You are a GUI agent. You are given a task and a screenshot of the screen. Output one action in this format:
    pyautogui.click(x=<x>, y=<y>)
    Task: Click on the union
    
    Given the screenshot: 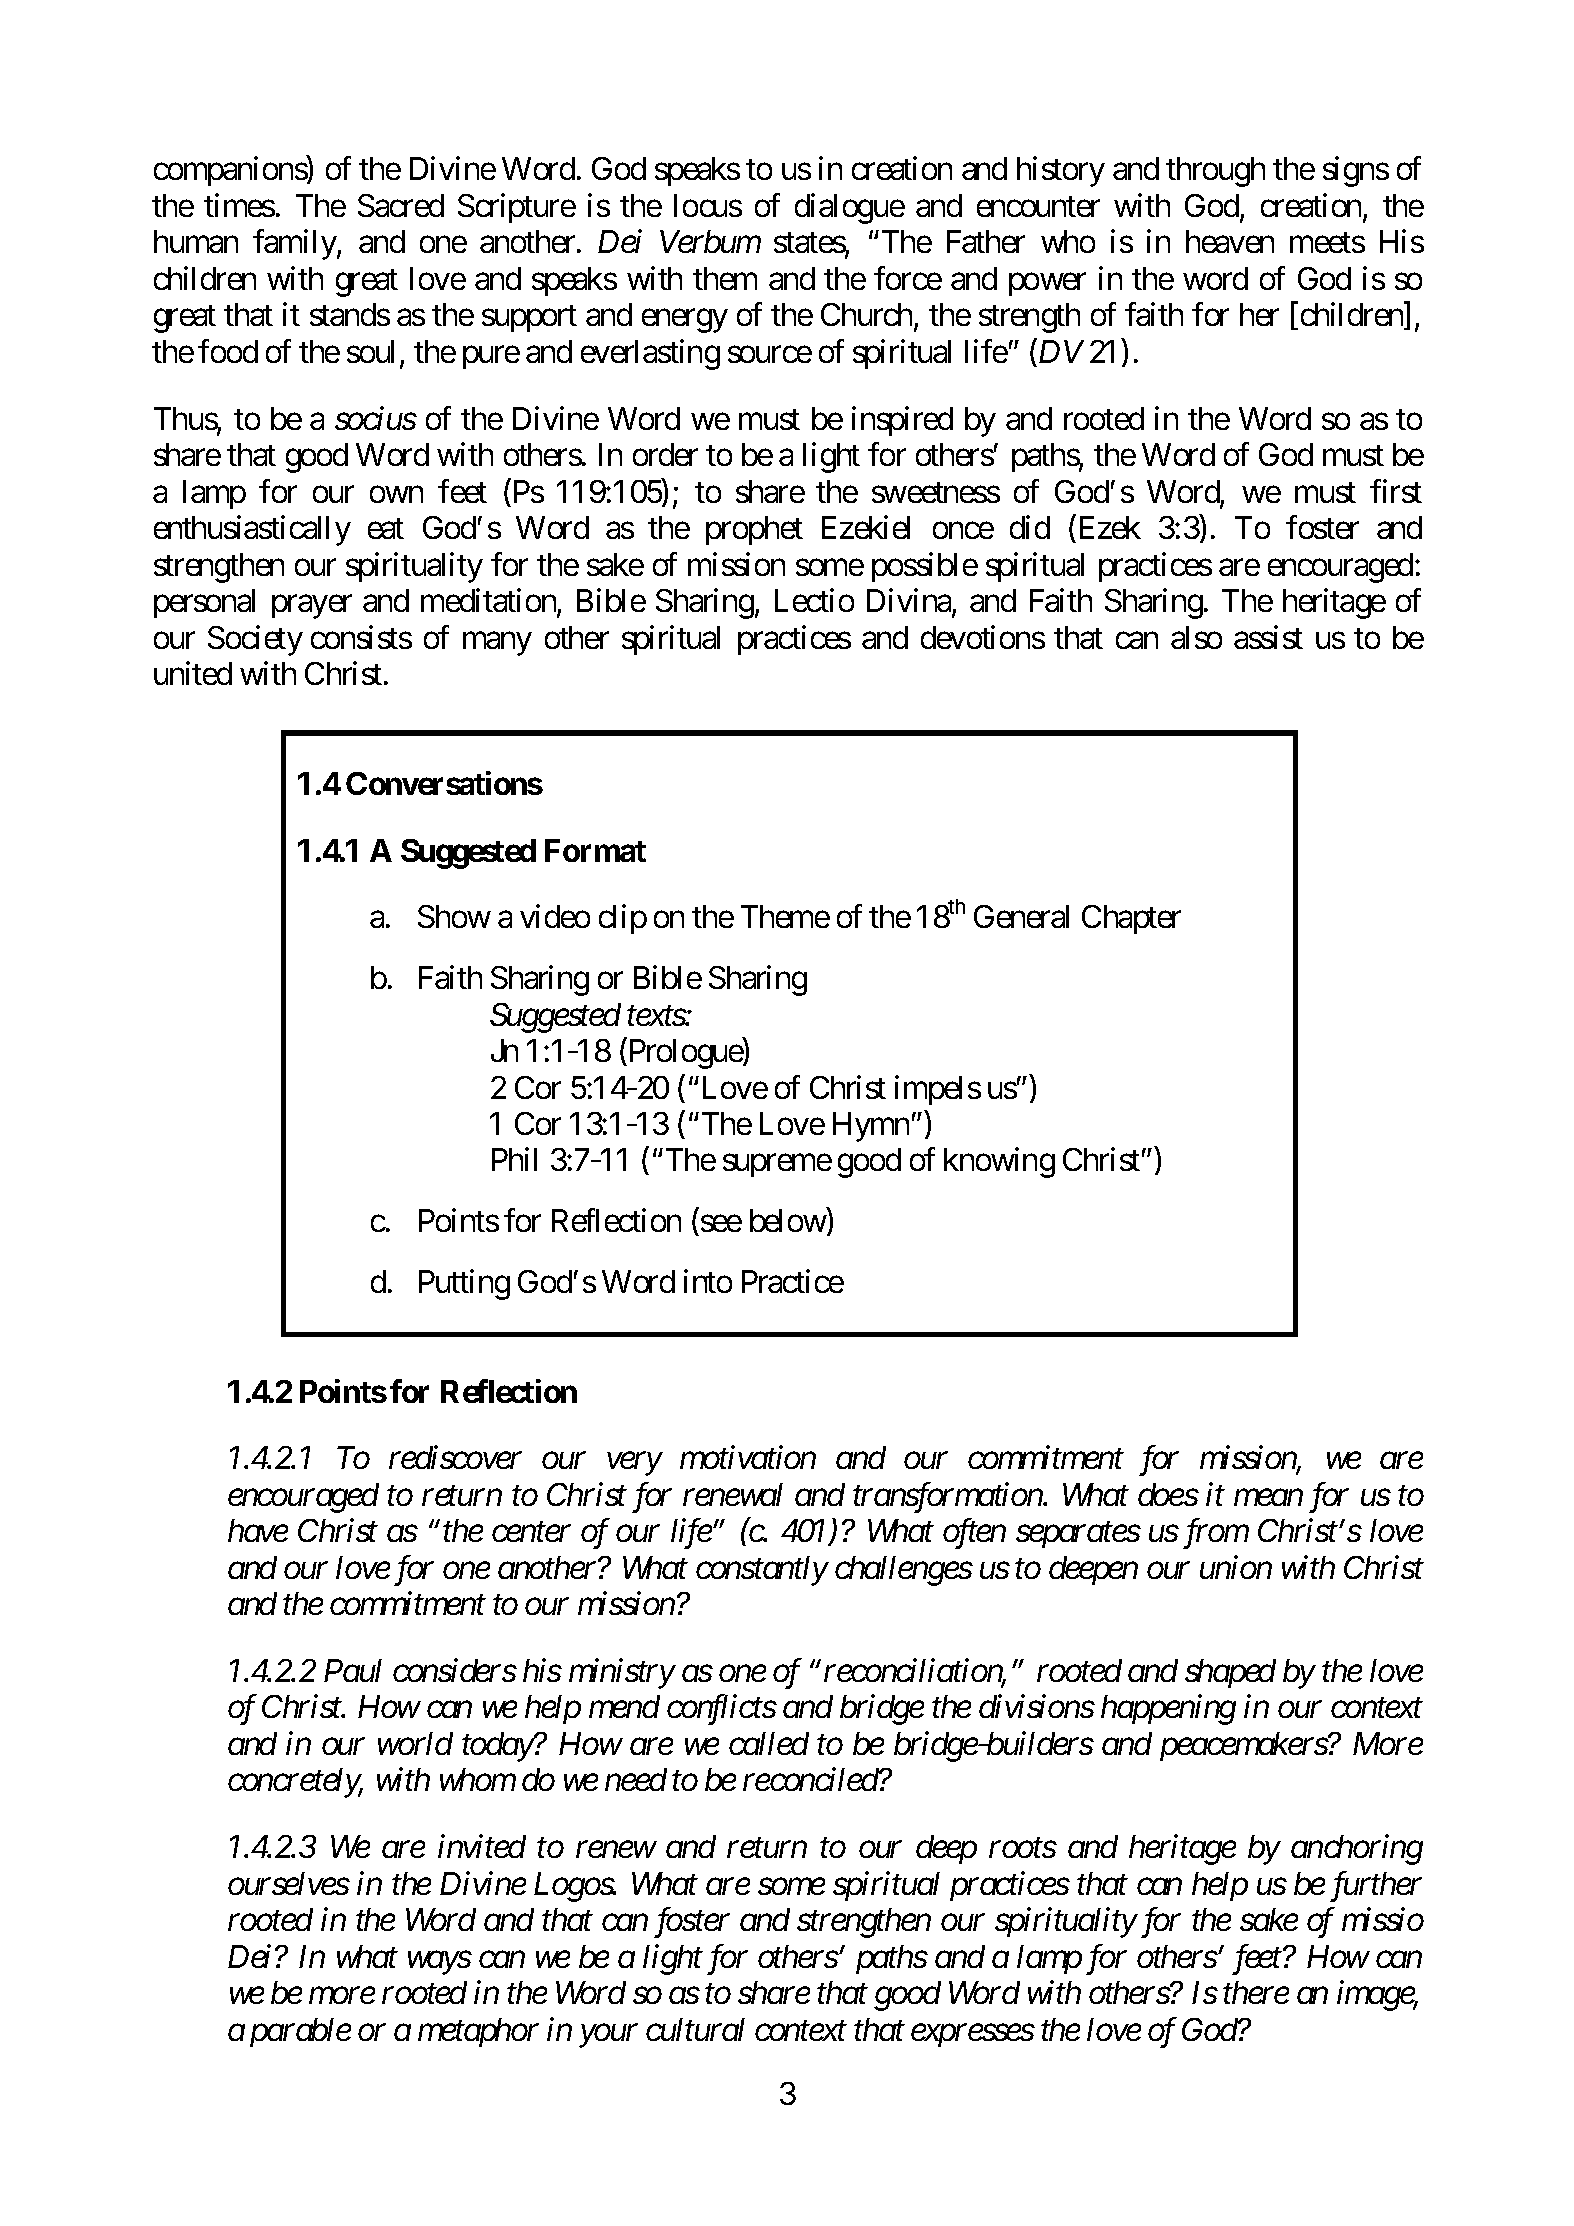 What is the action you would take?
    pyautogui.click(x=1236, y=1567)
